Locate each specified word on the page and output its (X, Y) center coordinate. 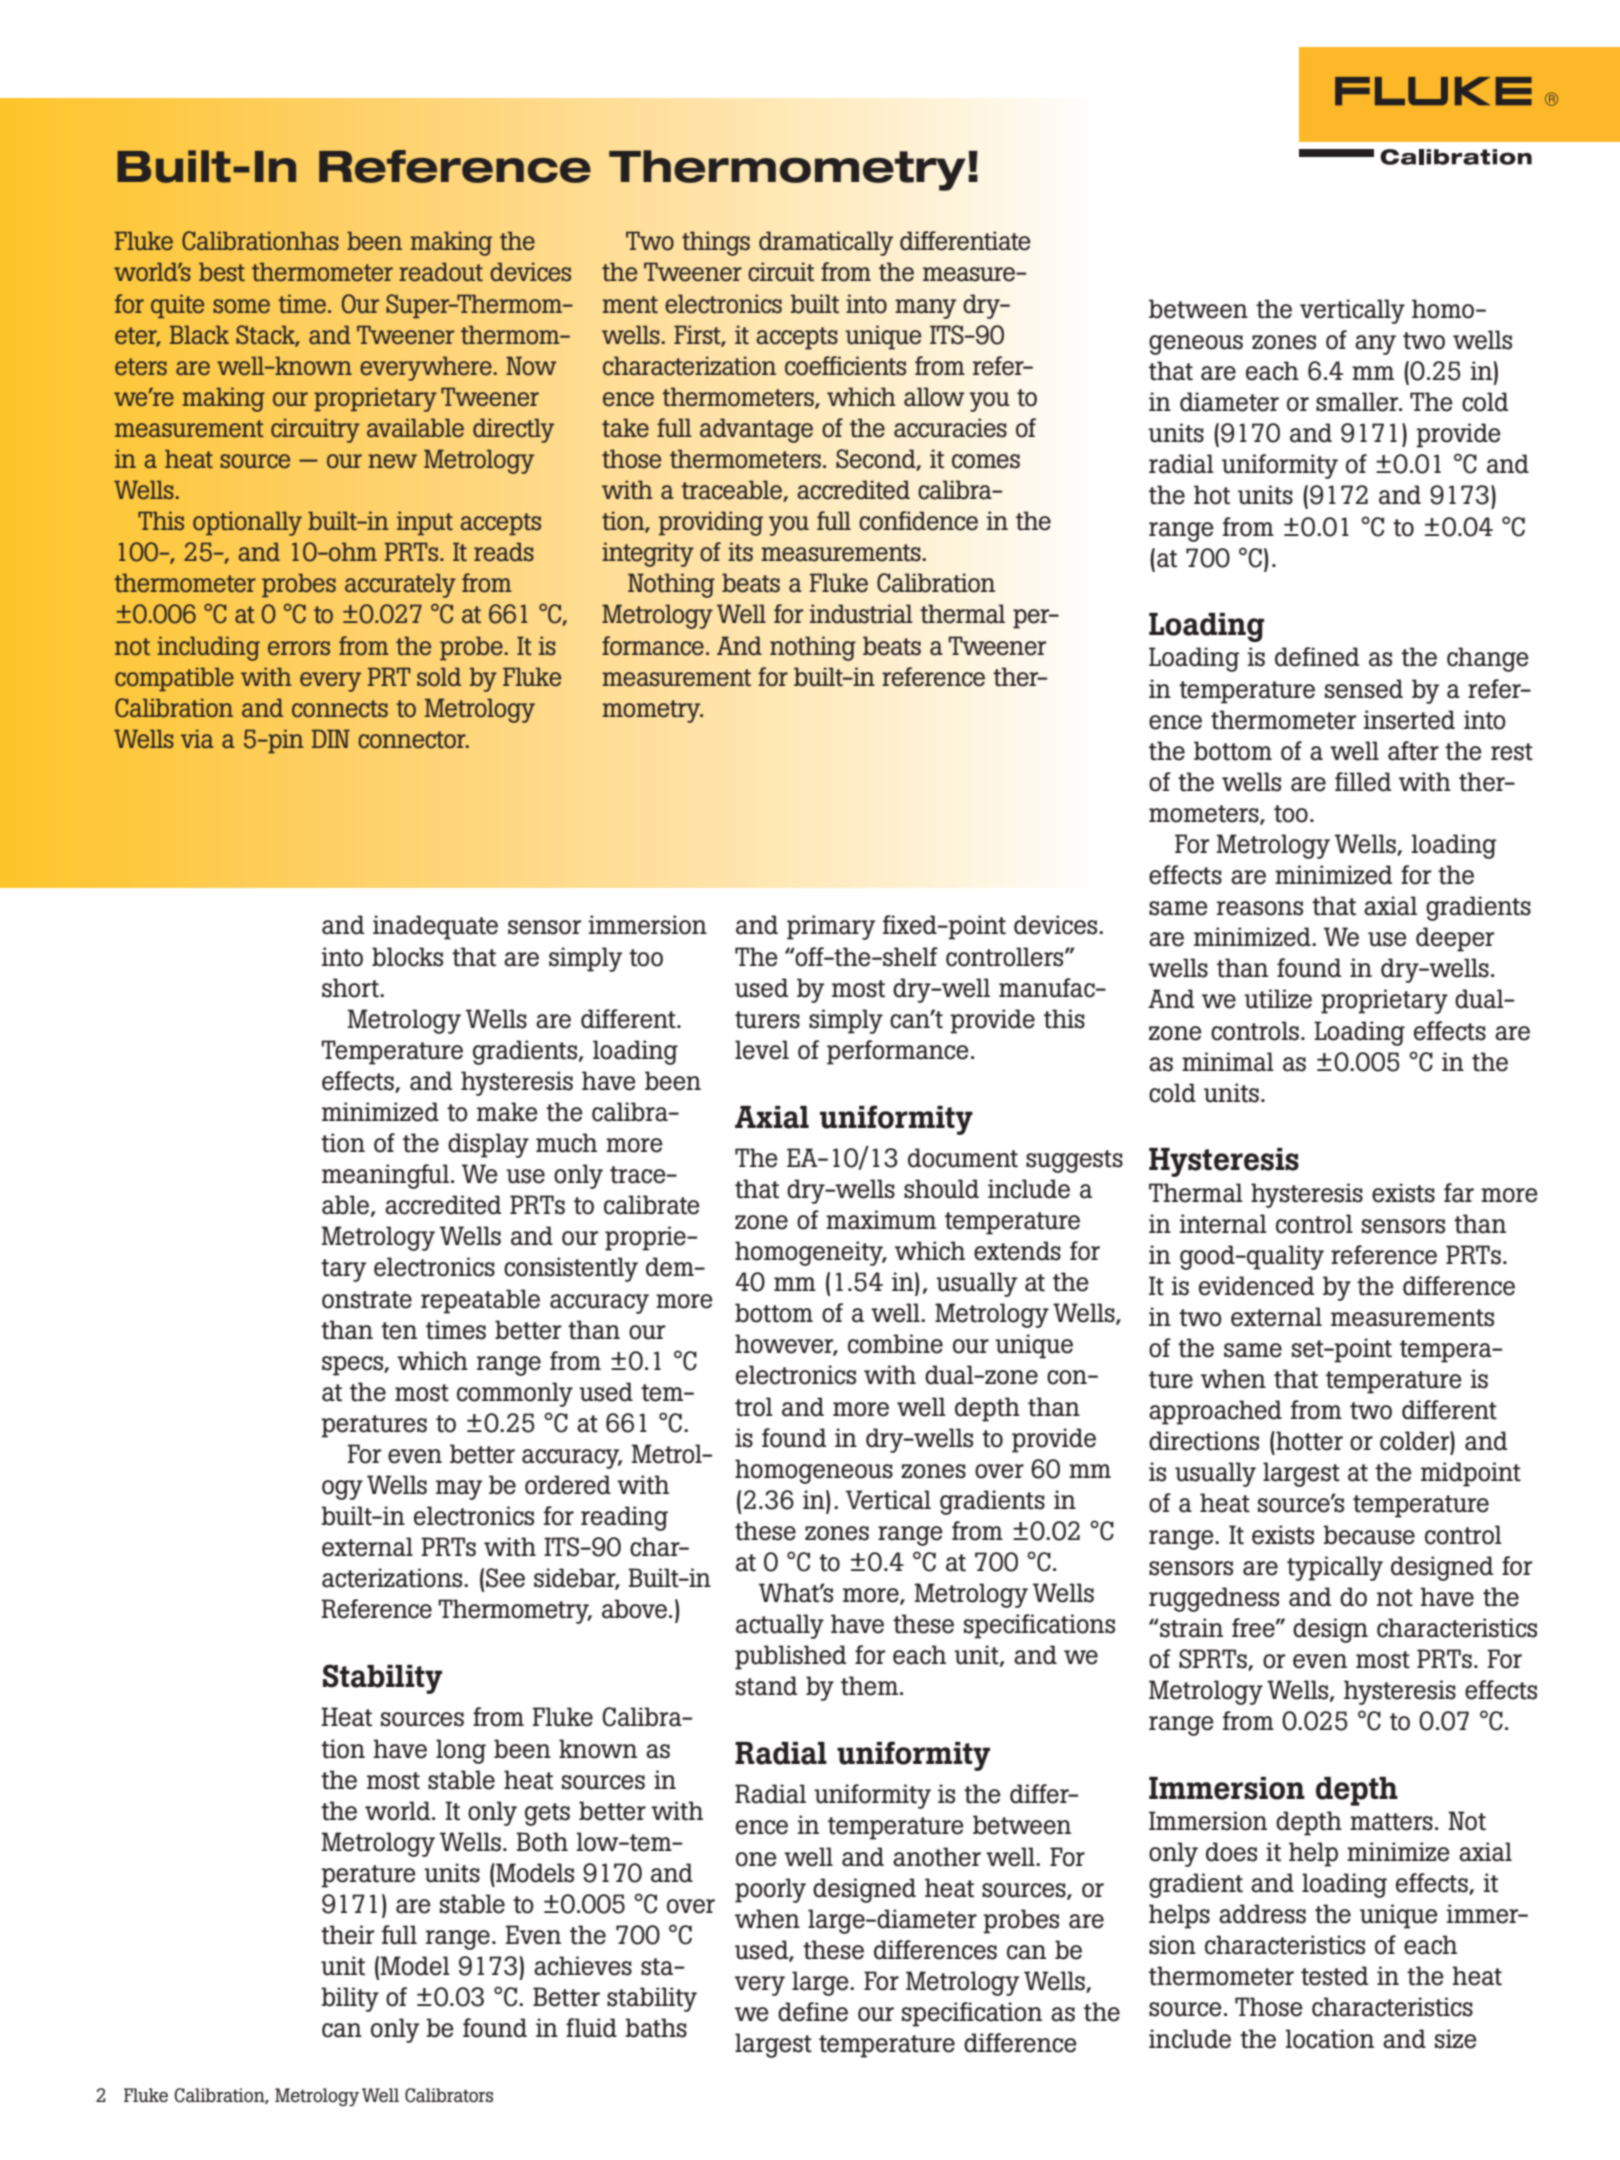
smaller (1358, 402)
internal (1223, 1224)
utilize (1278, 999)
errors (299, 648)
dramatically (826, 243)
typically (1335, 1568)
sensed (1364, 689)
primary (831, 927)
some (241, 306)
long (461, 1751)
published (790, 1657)
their (347, 1935)
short (351, 988)
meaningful (385, 1176)
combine (895, 1344)
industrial (861, 614)
